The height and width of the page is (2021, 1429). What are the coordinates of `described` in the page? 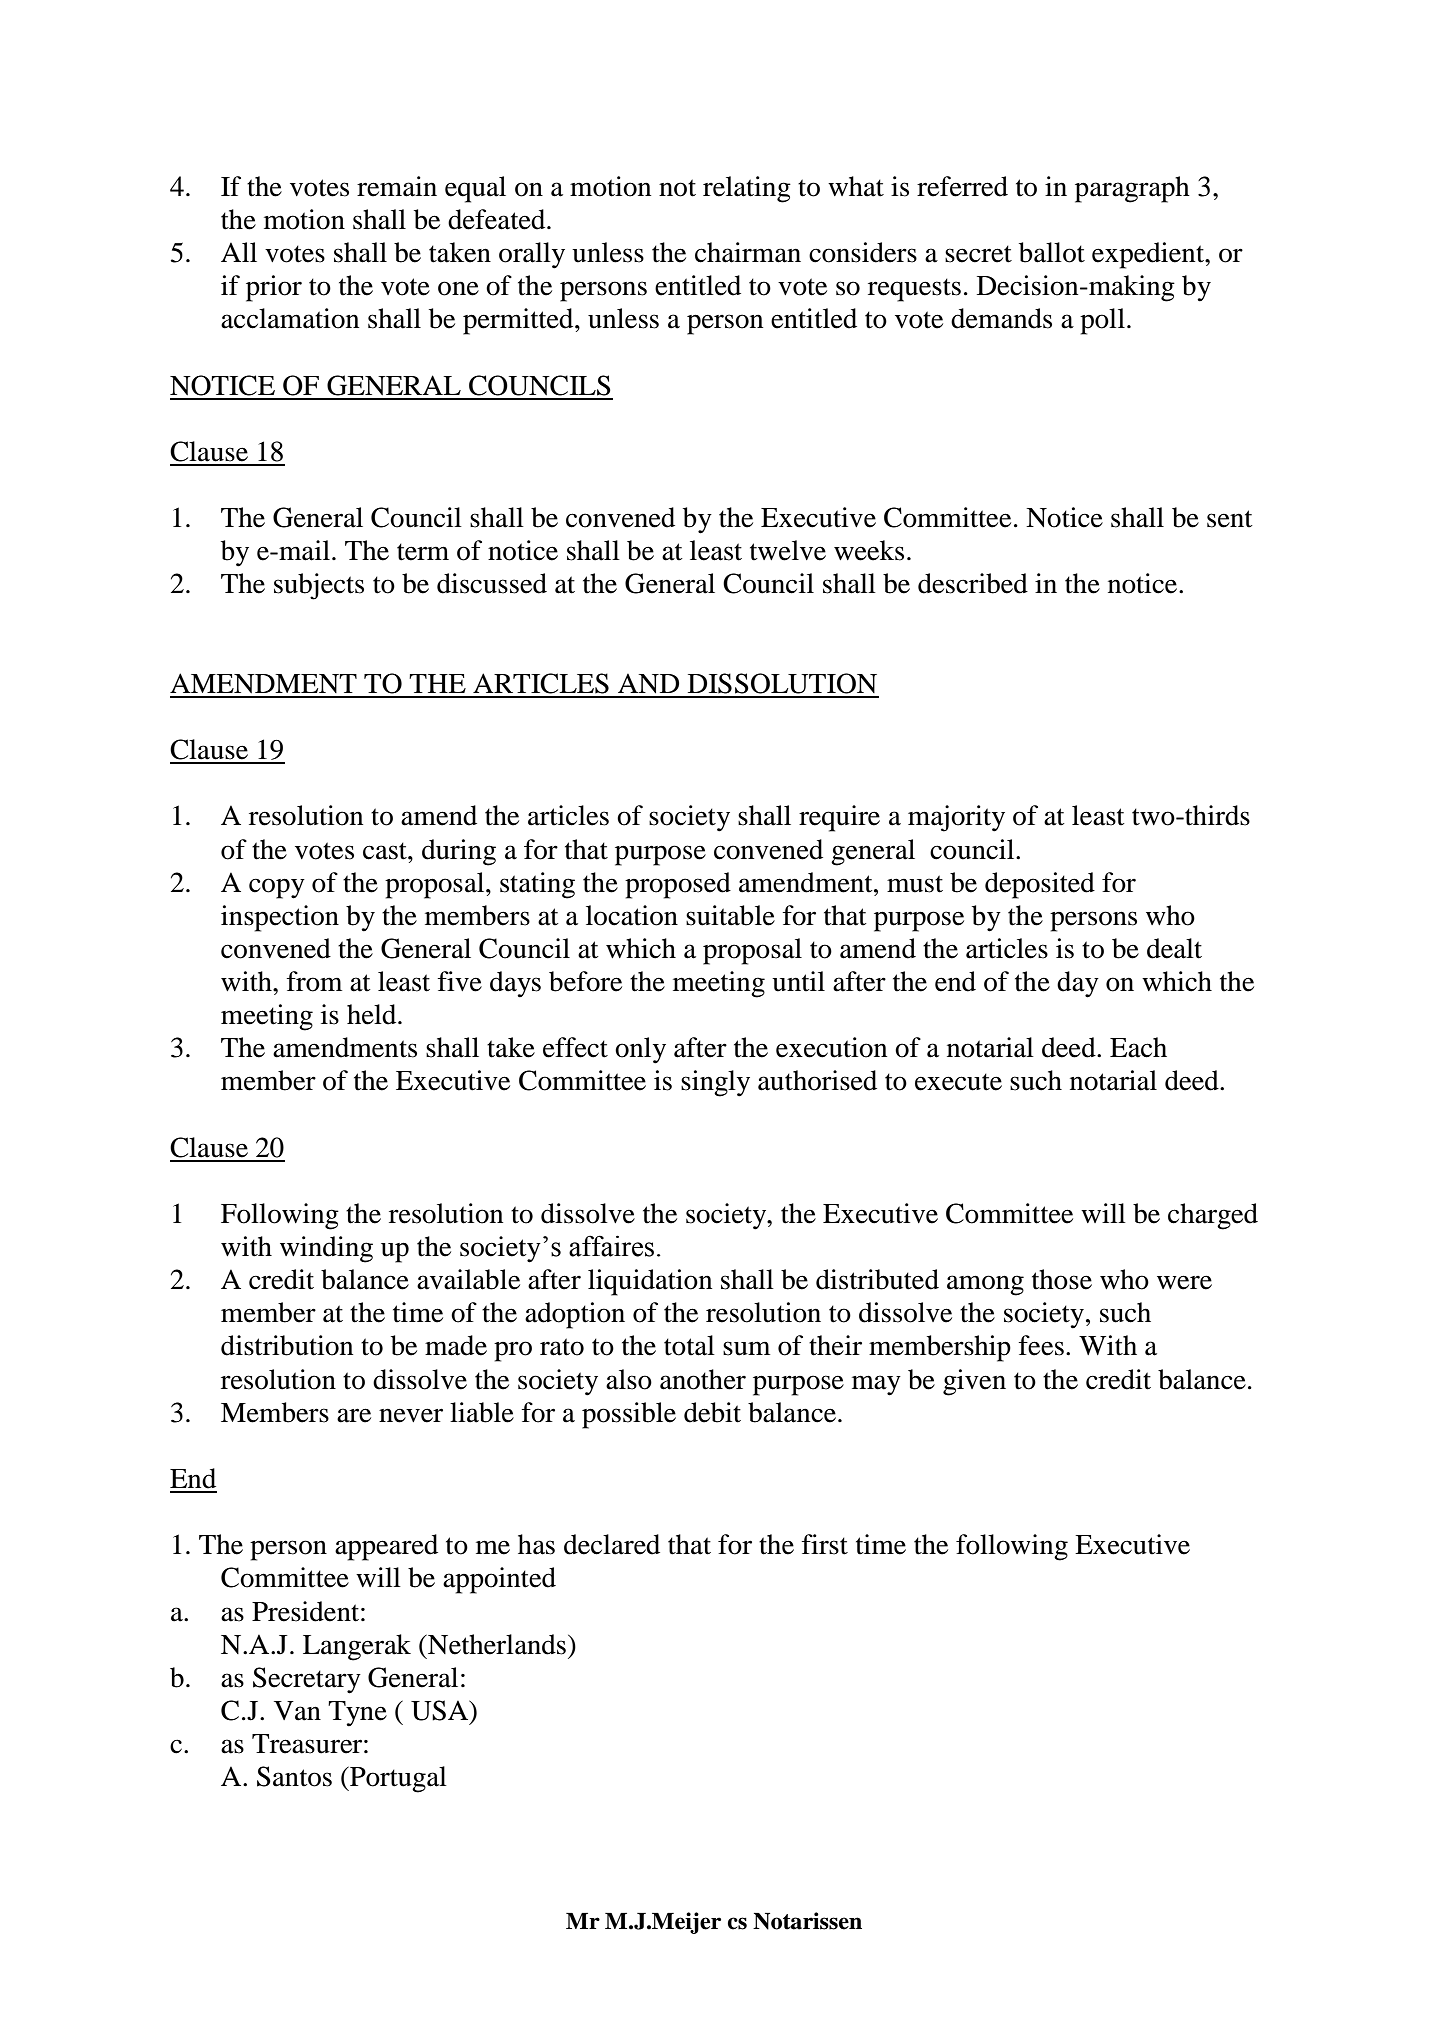 It's located at (973, 583).
